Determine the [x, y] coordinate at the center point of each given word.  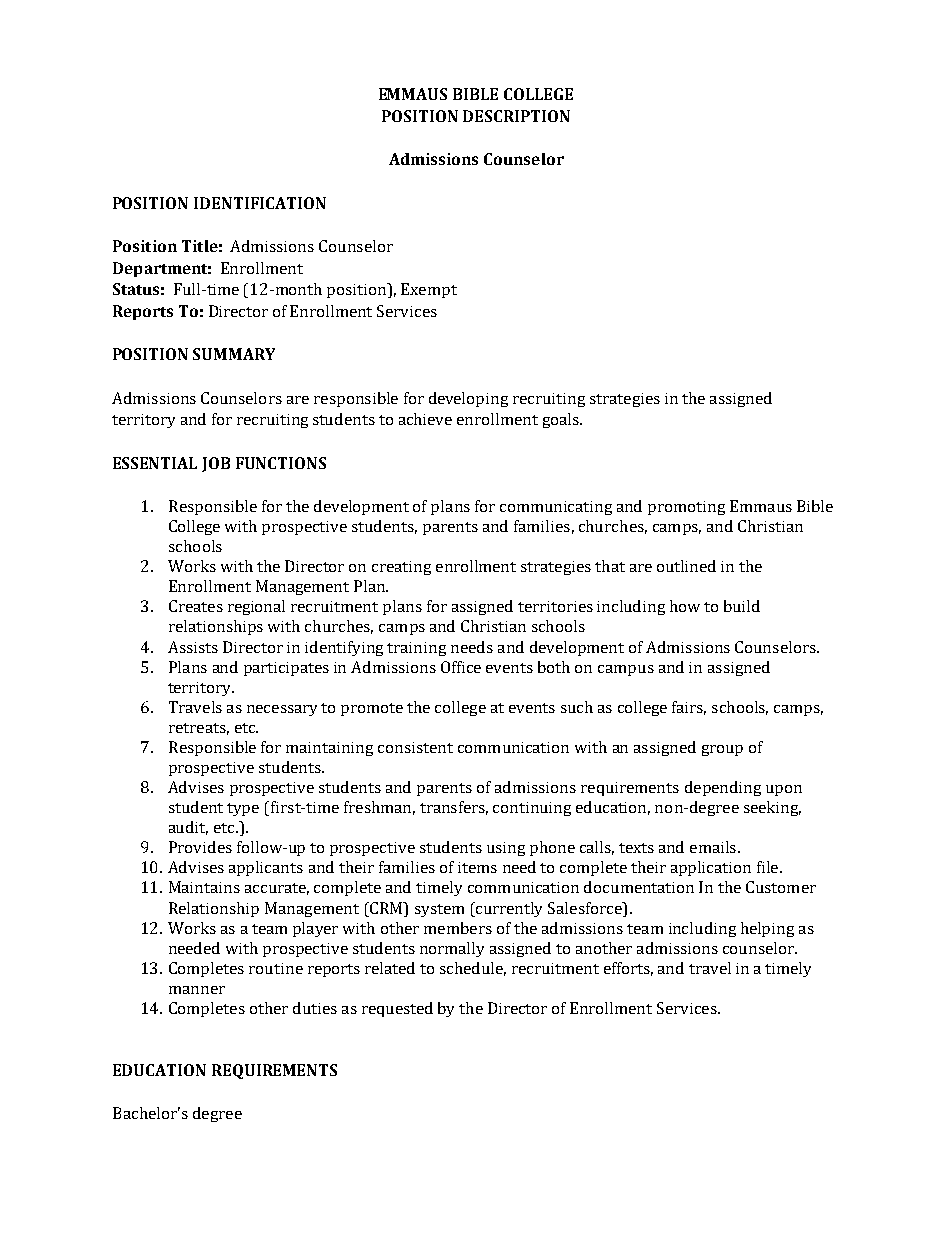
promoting [686, 508]
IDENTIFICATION [260, 203]
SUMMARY [234, 354]
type [243, 809]
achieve [425, 419]
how [685, 606]
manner [197, 990]
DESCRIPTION [516, 116]
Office [461, 667]
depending [723, 788]
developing [468, 399]
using [506, 849]
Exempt [429, 290]
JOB [216, 464]
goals [562, 420]
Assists [193, 647]
